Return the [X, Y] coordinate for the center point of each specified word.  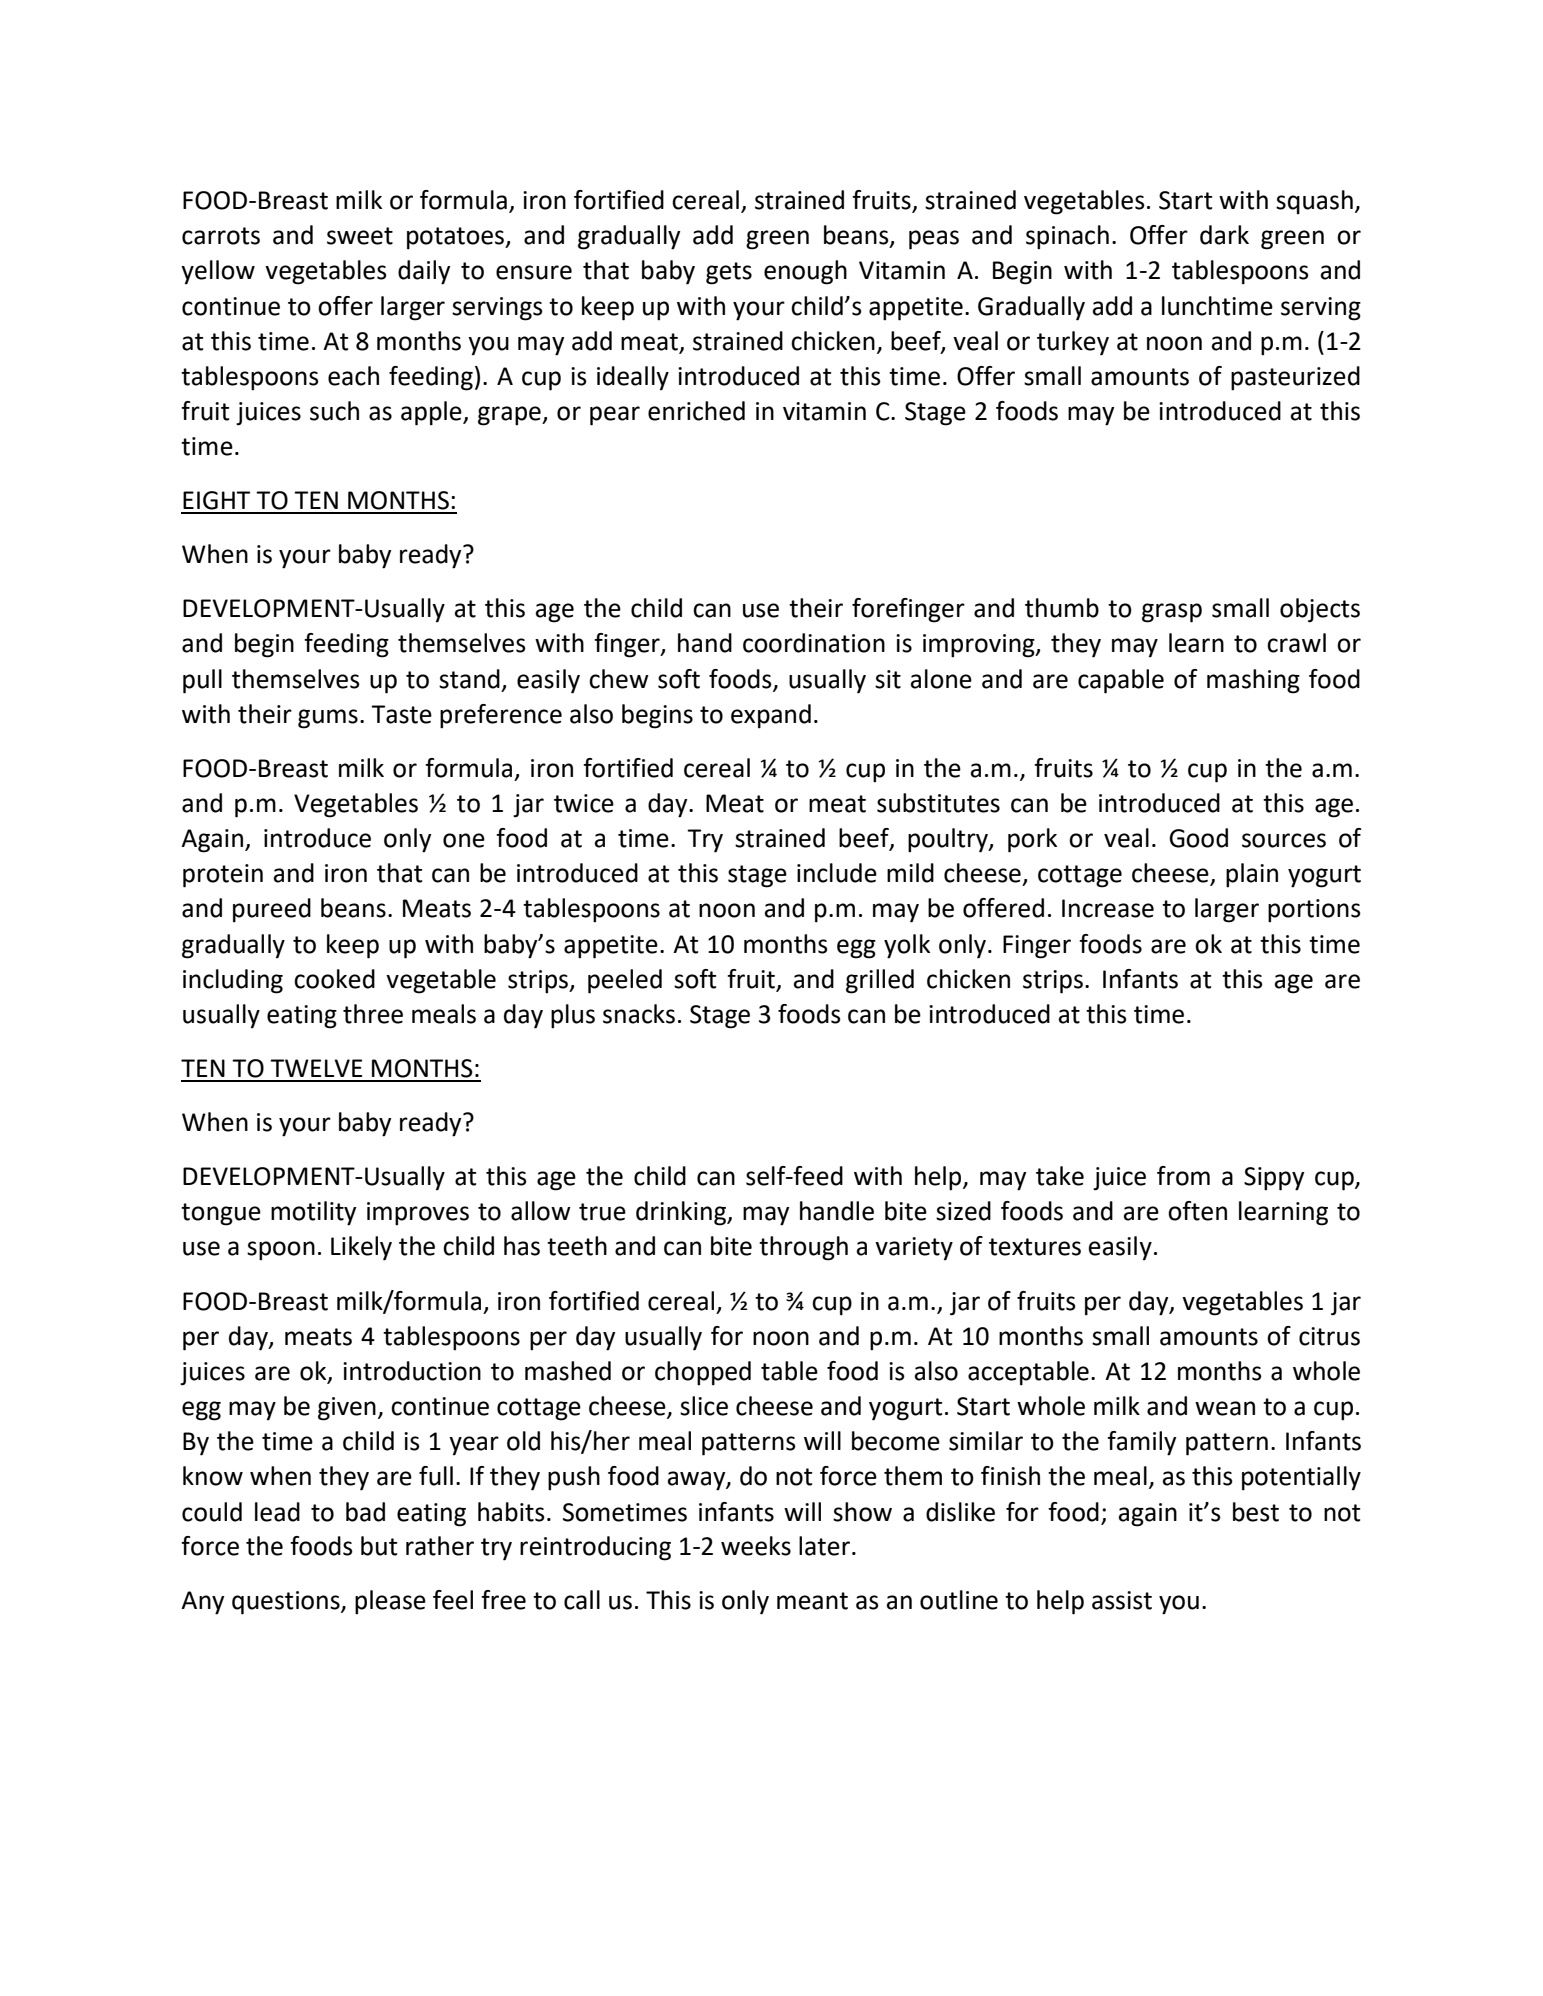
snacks [639, 1014]
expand [771, 716]
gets [729, 273]
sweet [360, 236]
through [803, 1248]
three [373, 1014]
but [379, 1546]
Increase [1108, 908]
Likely [361, 1248]
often [1197, 1211]
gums [328, 719]
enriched [696, 411]
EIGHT [216, 500]
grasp [1172, 613]
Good [1198, 838]
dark [1224, 235]
